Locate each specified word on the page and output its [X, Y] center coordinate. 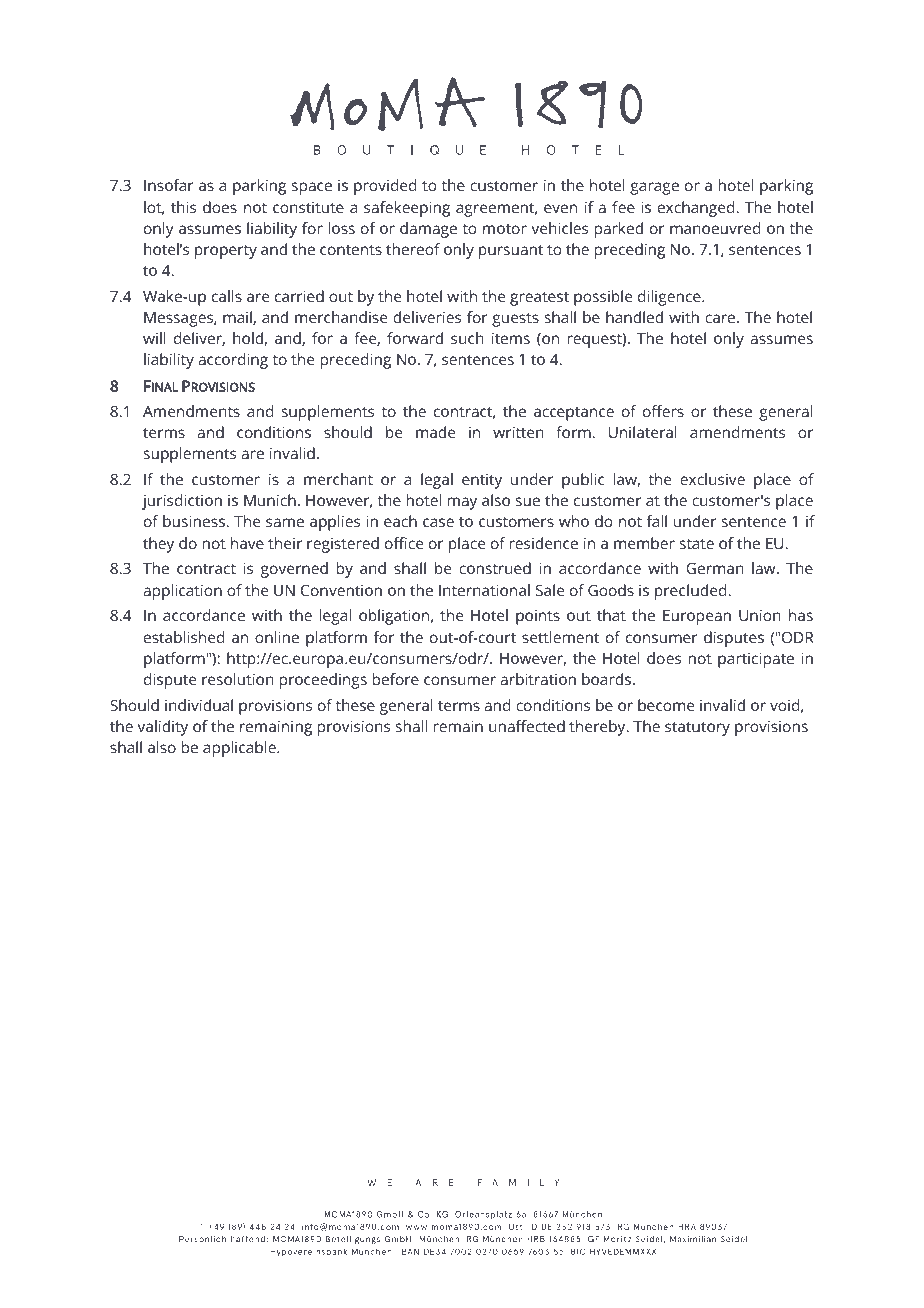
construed [495, 568]
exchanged [697, 209]
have [247, 543]
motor [505, 229]
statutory [697, 729]
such [467, 338]
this [183, 207]
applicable [240, 749]
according [233, 361]
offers [663, 411]
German [715, 568]
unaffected [527, 726]
